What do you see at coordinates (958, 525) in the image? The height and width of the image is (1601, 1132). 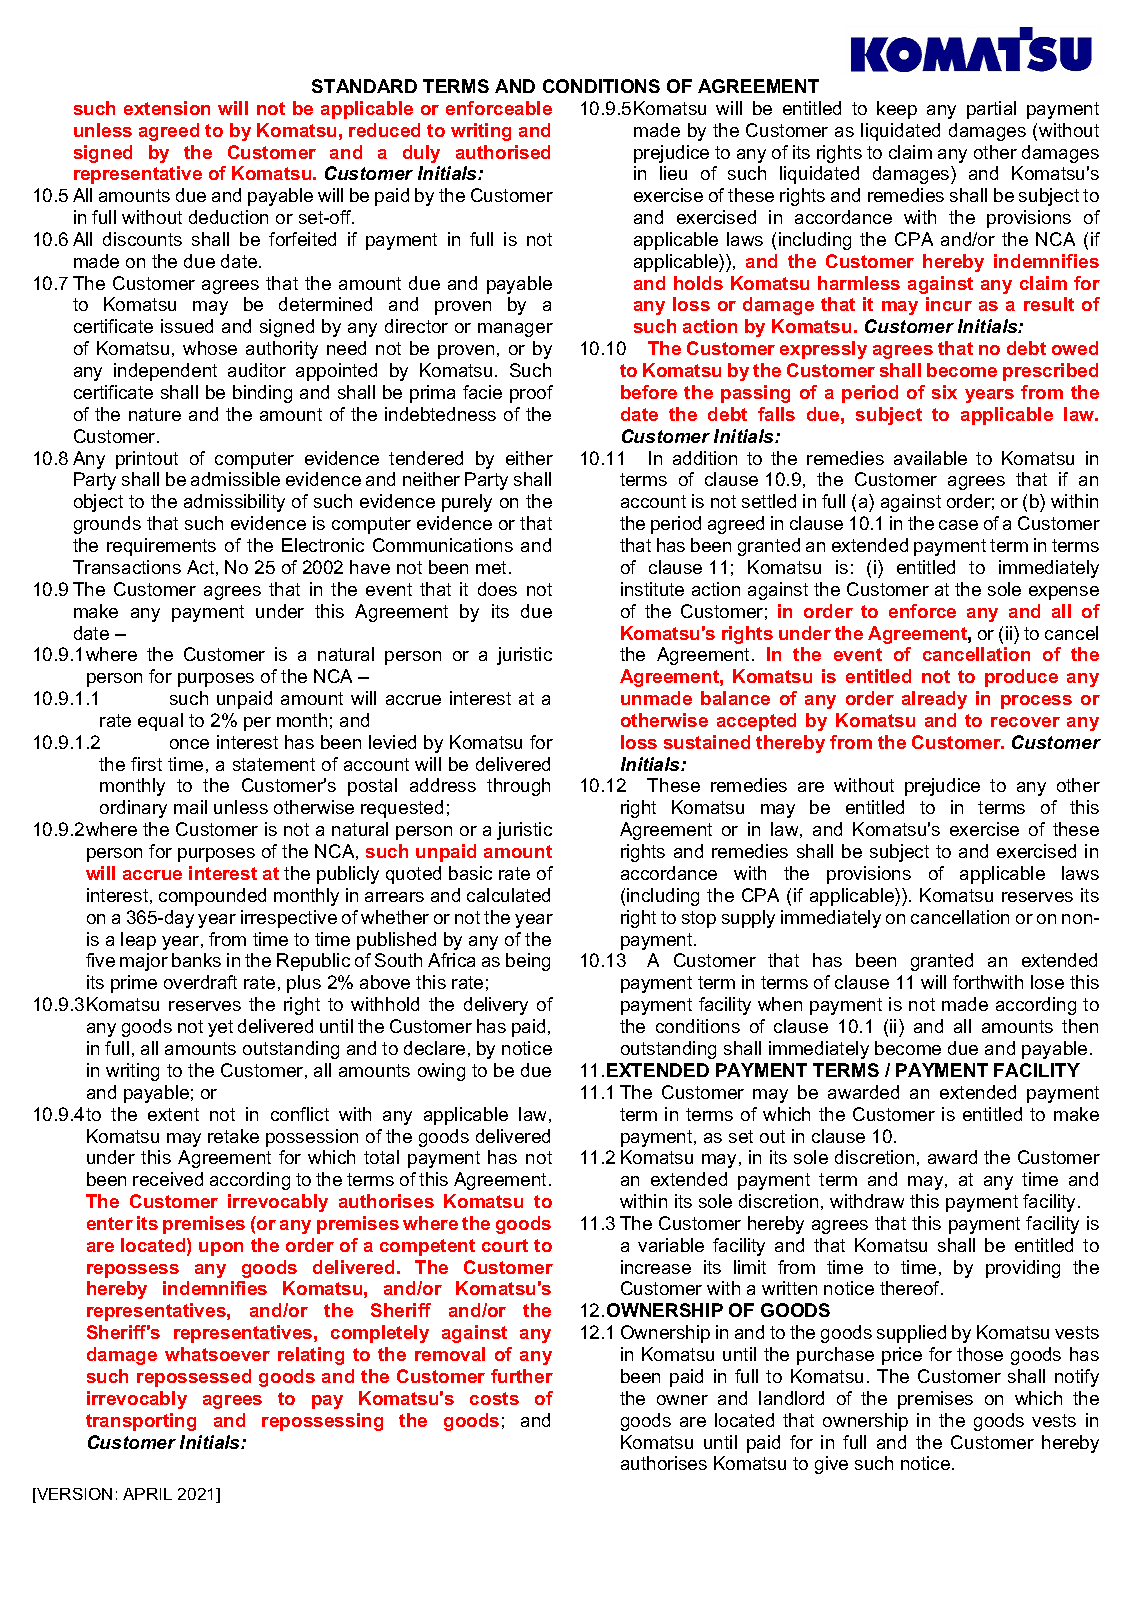 I see `case` at bounding box center [958, 525].
